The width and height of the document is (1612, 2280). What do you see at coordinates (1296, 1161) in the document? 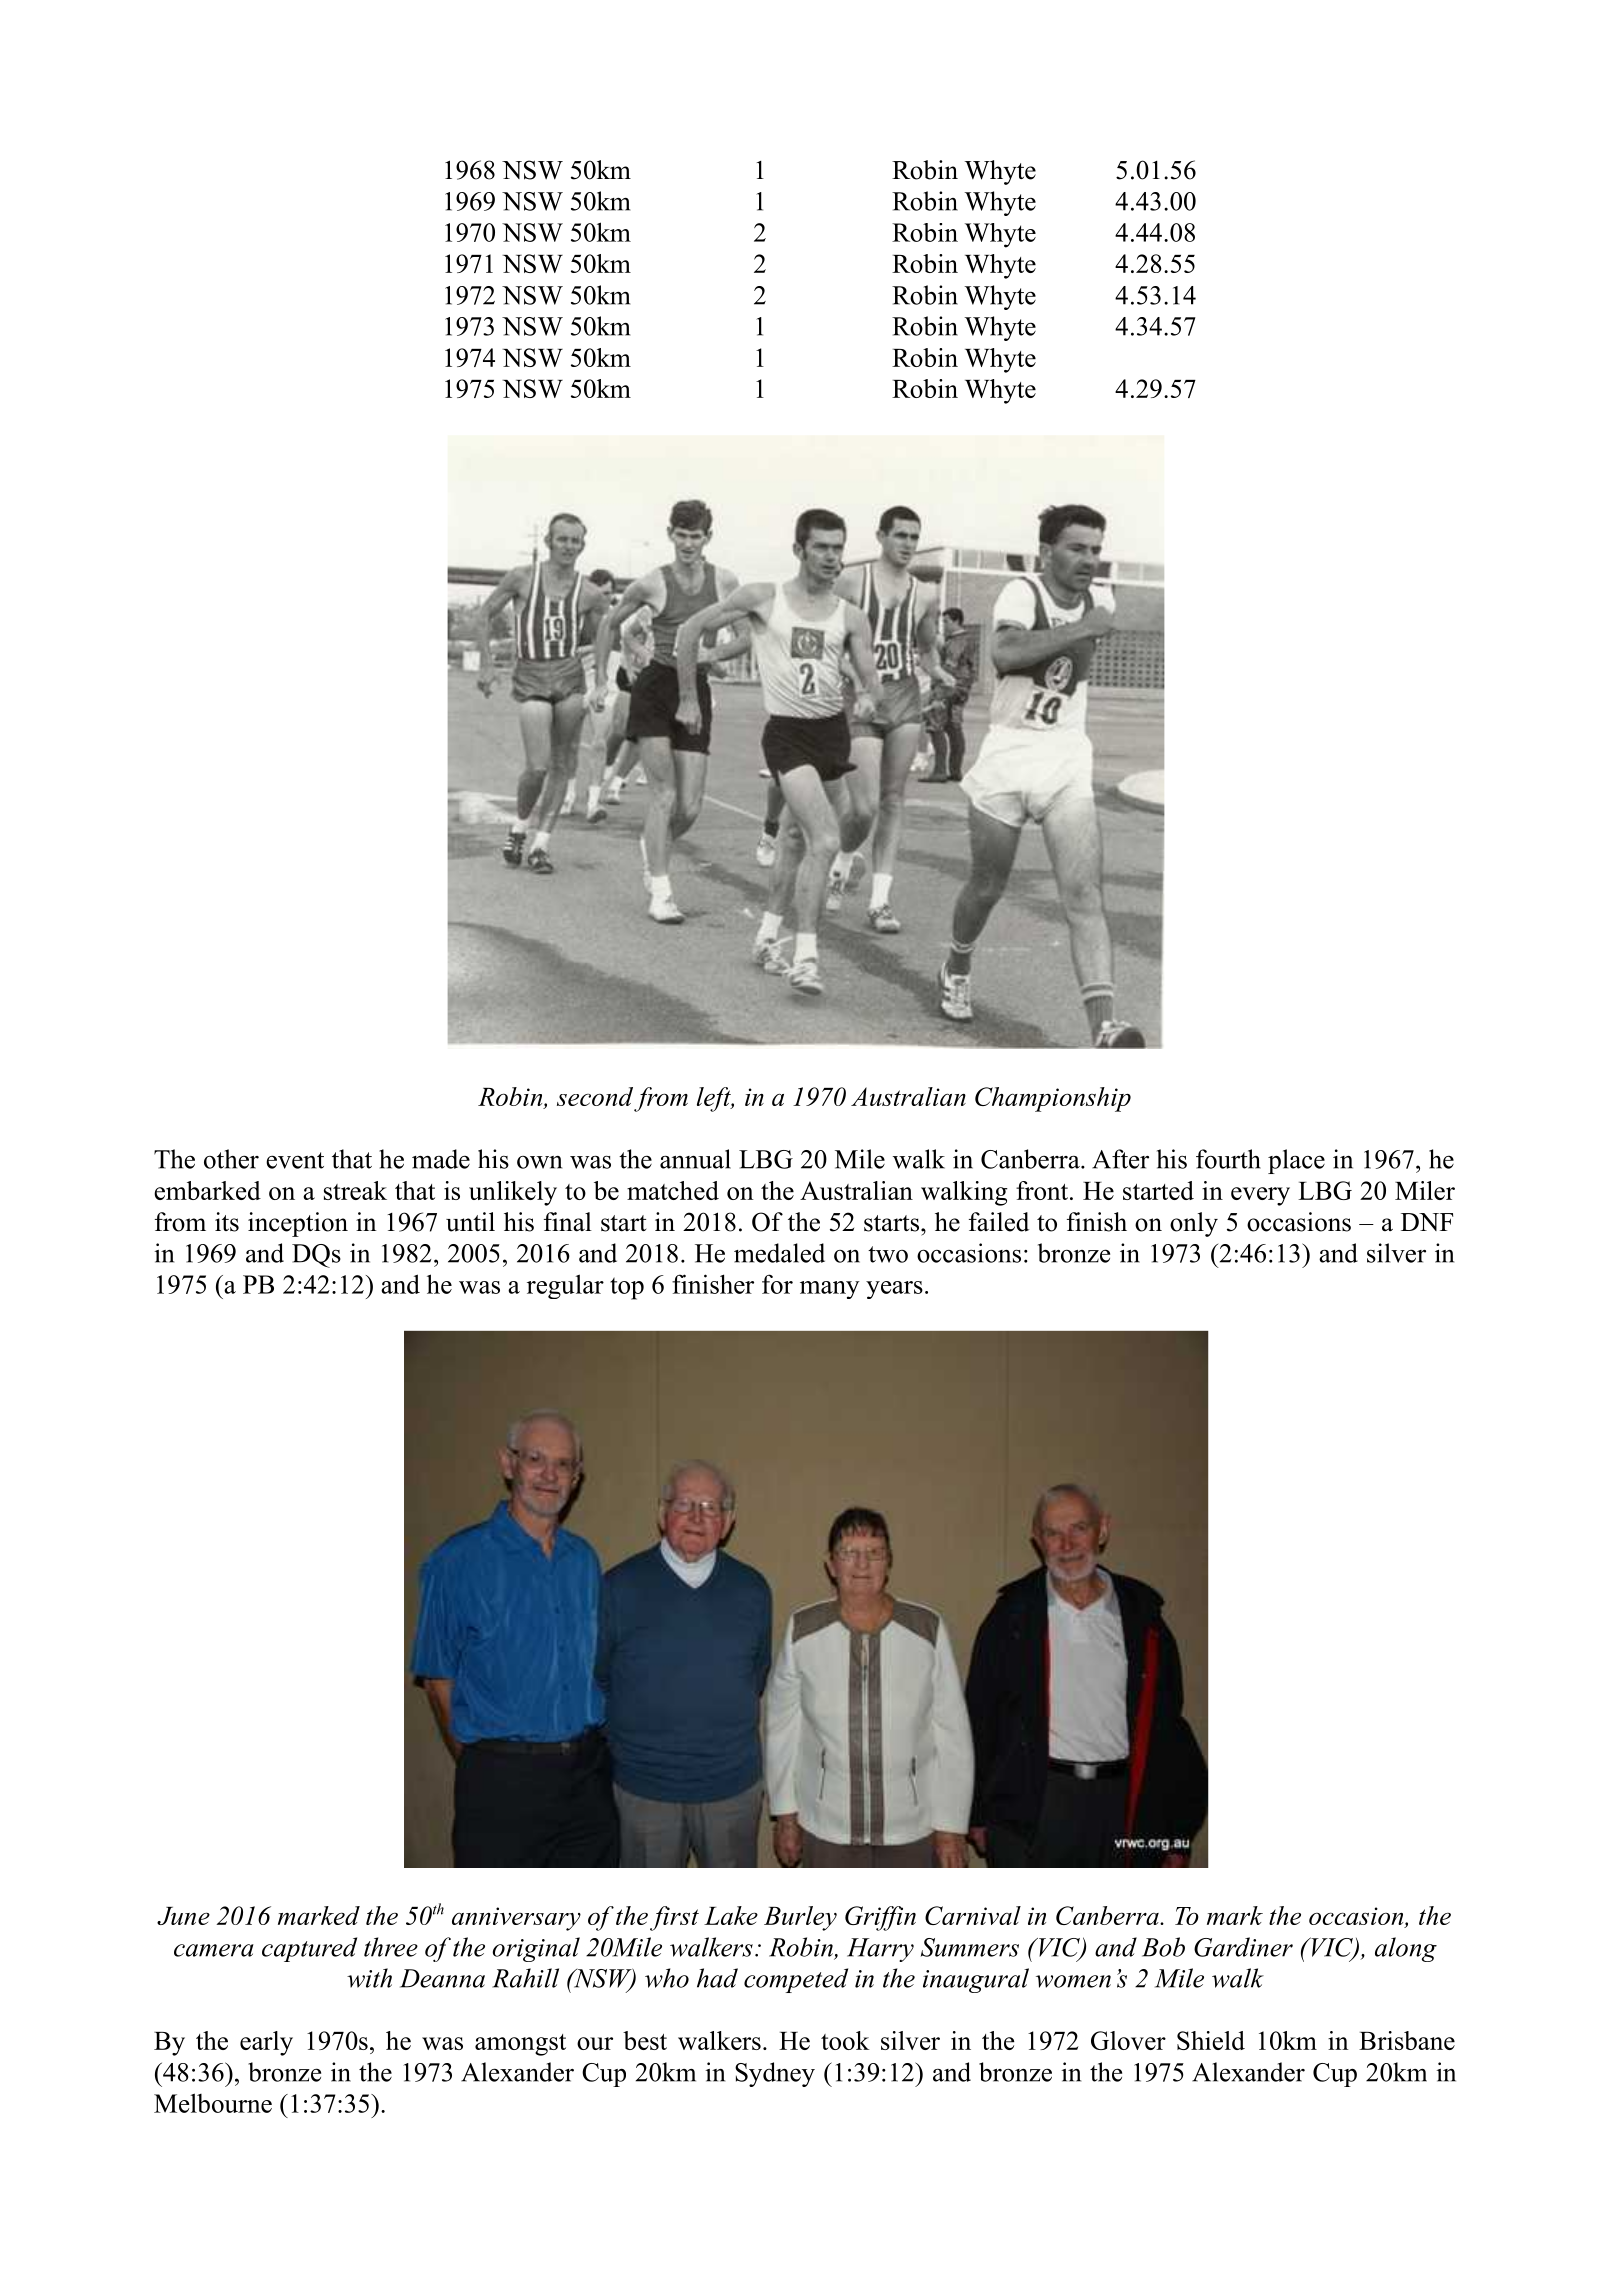
I see `place` at bounding box center [1296, 1161].
